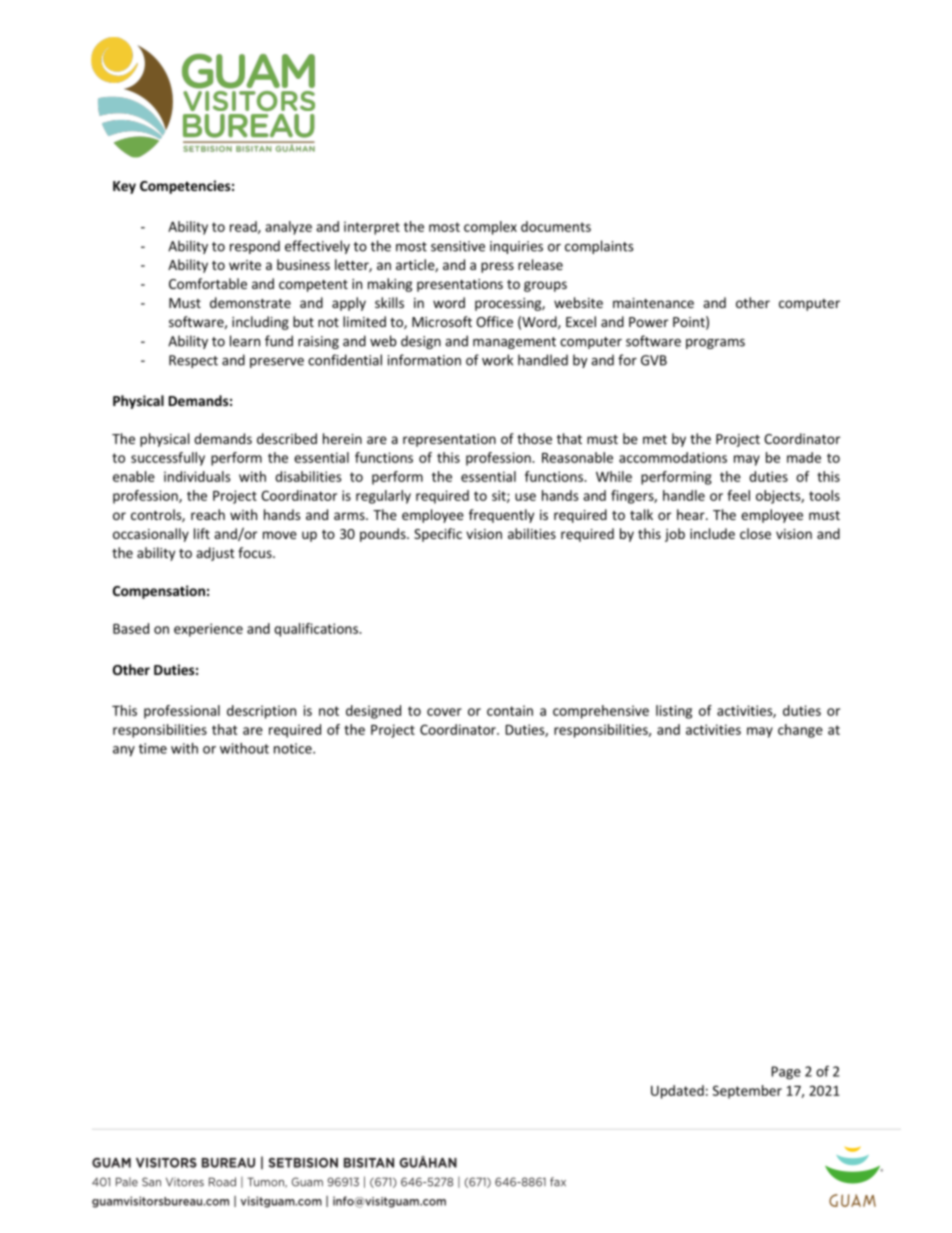  Describe the element at coordinates (747, 1092) in the screenshot. I see `September` at that location.
